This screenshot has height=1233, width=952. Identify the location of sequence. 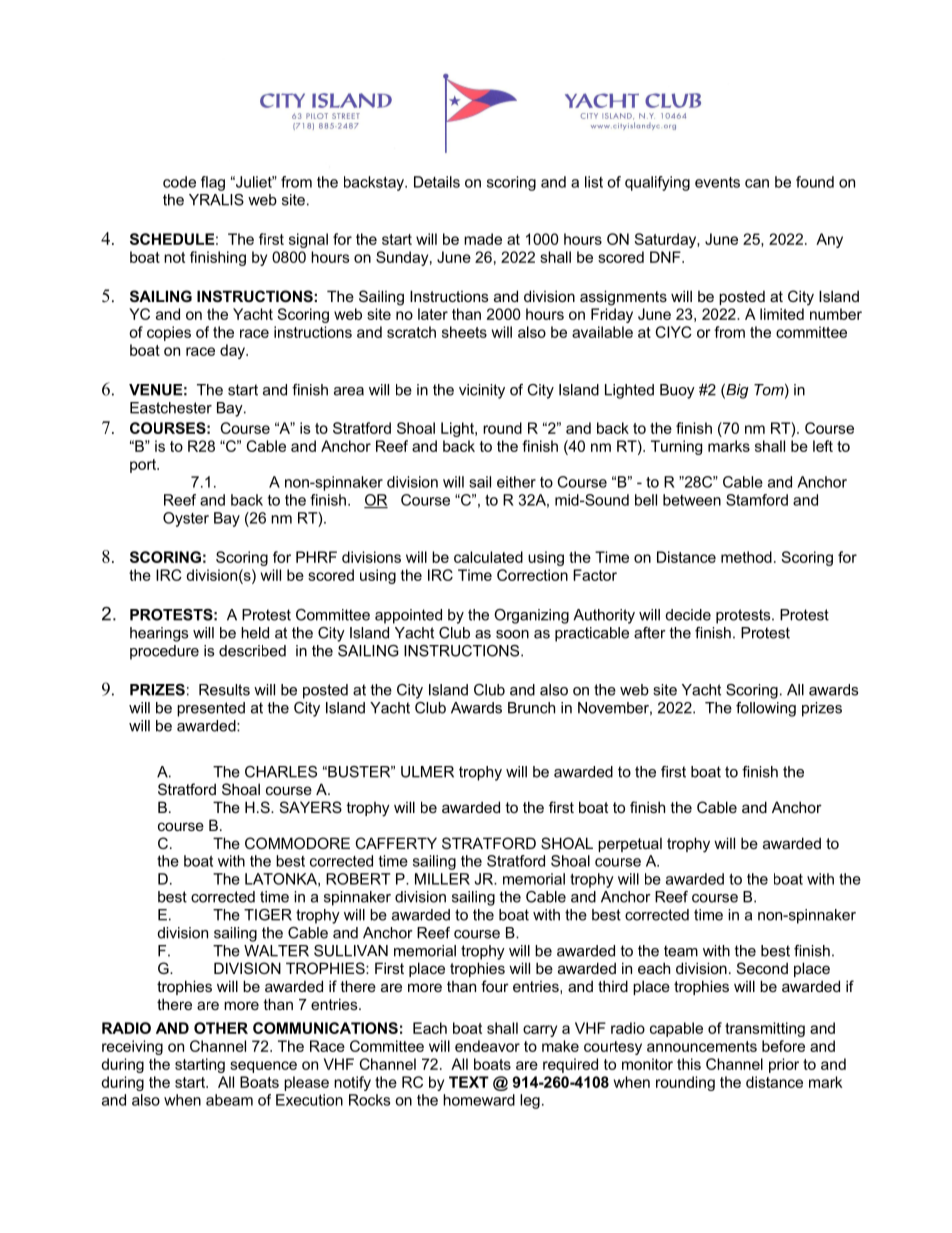
(263, 1067).
